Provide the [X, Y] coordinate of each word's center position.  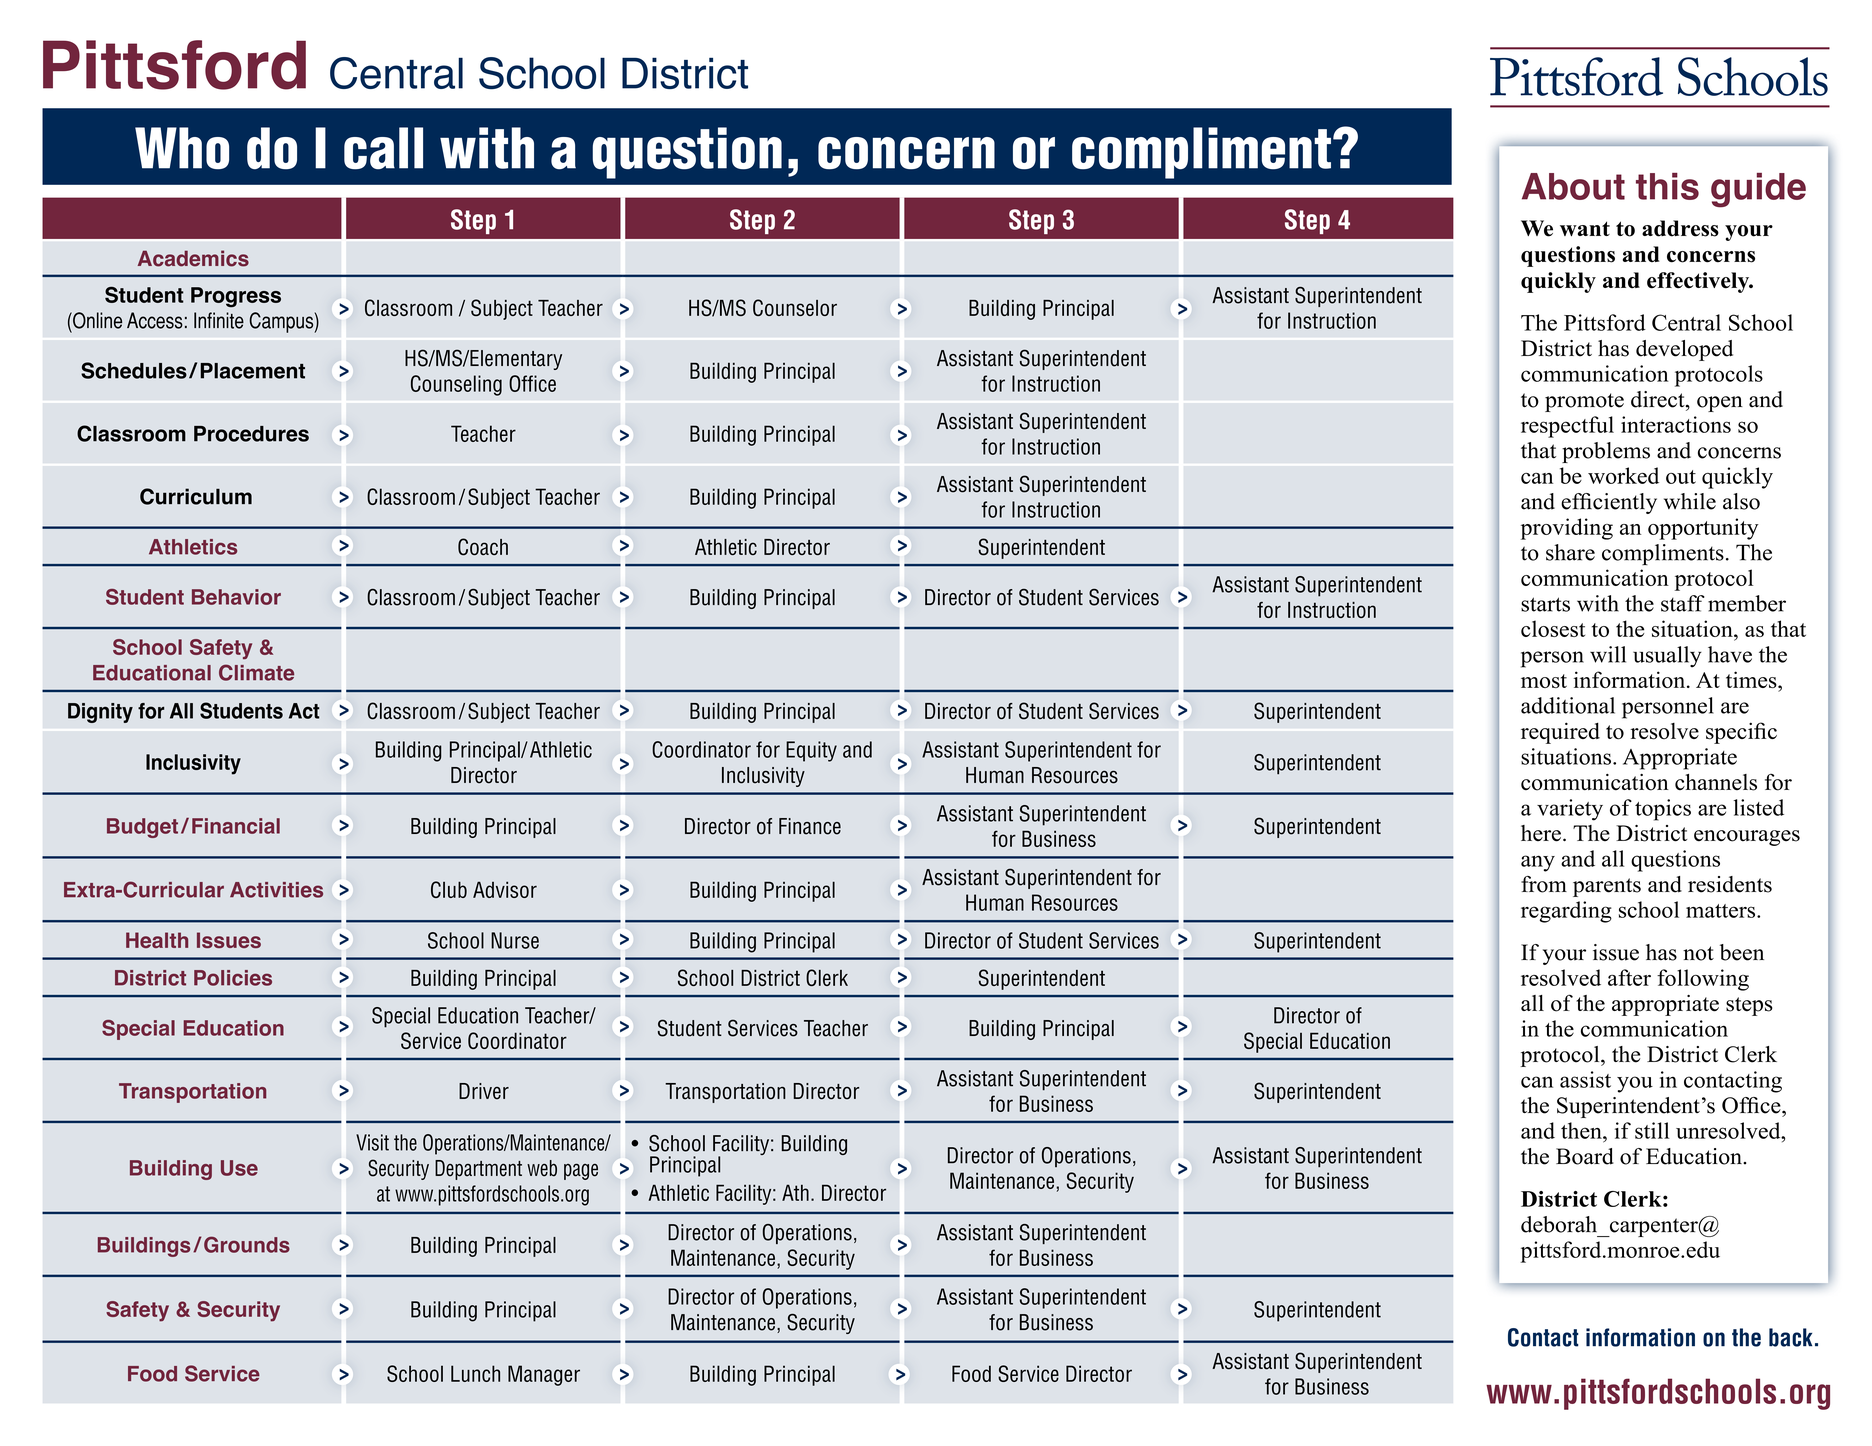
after [1629, 977]
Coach [483, 547]
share [1570, 552]
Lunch [475, 1373]
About [1573, 186]
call [383, 148]
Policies [233, 978]
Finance [810, 826]
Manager [544, 1375]
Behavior [236, 597]
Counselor [795, 307]
